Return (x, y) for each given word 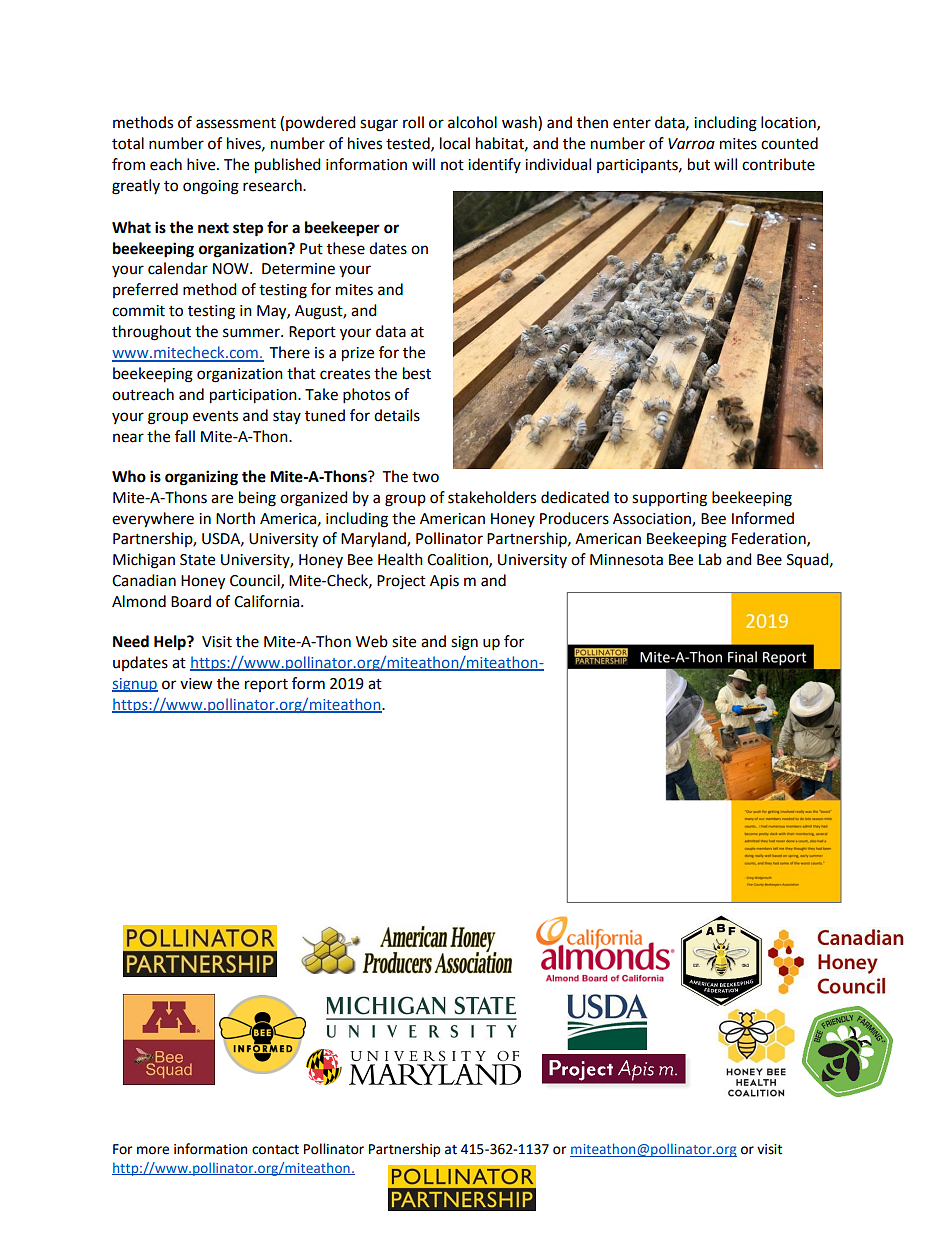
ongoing (211, 187)
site (404, 642)
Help (171, 643)
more (153, 1150)
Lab (710, 559)
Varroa (691, 144)
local (455, 143)
